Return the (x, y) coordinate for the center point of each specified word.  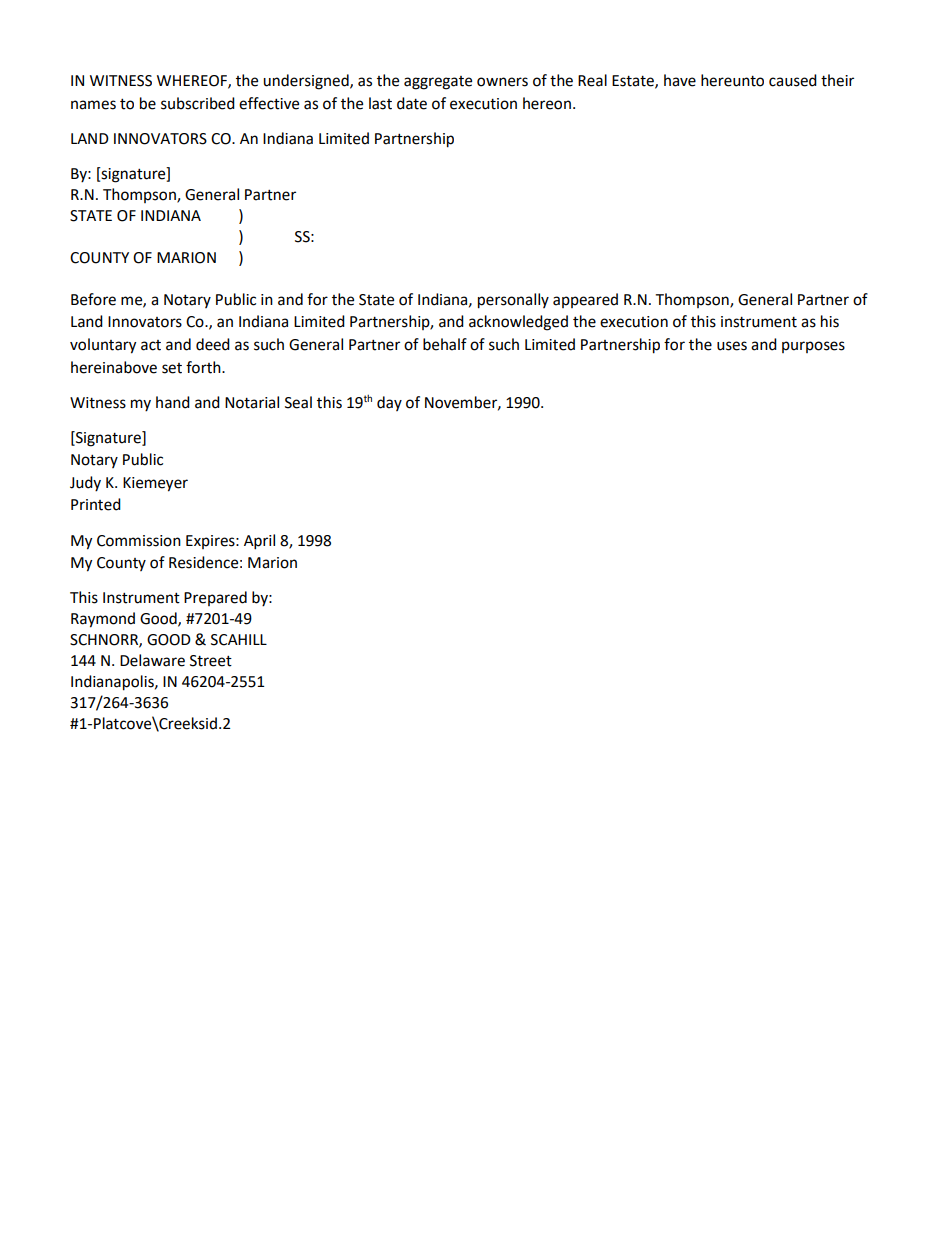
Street (211, 661)
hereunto (732, 80)
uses (732, 346)
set (172, 368)
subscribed (198, 103)
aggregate (438, 83)
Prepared (215, 598)
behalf (445, 344)
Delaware (152, 660)
